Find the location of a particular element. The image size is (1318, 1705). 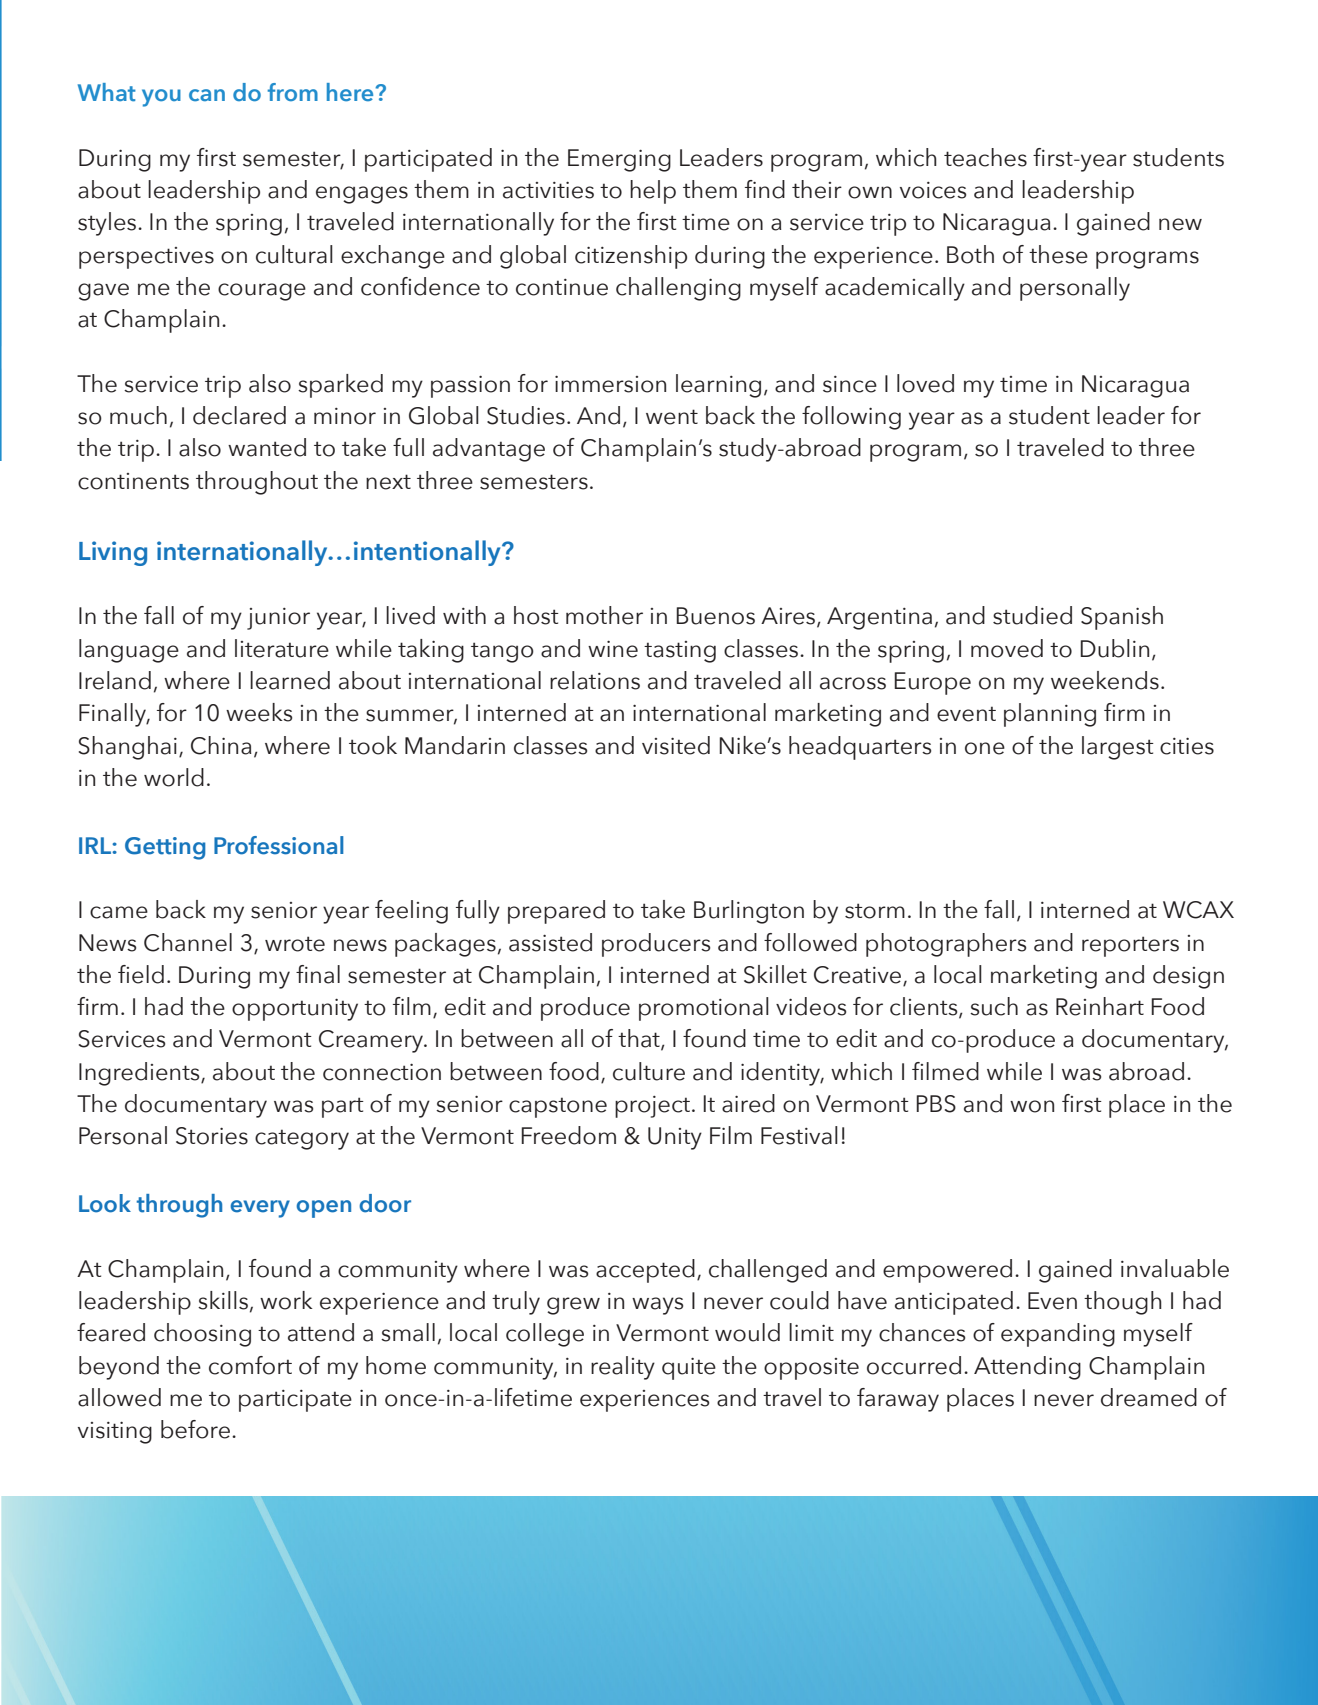

wanted is located at coordinates (267, 447).
